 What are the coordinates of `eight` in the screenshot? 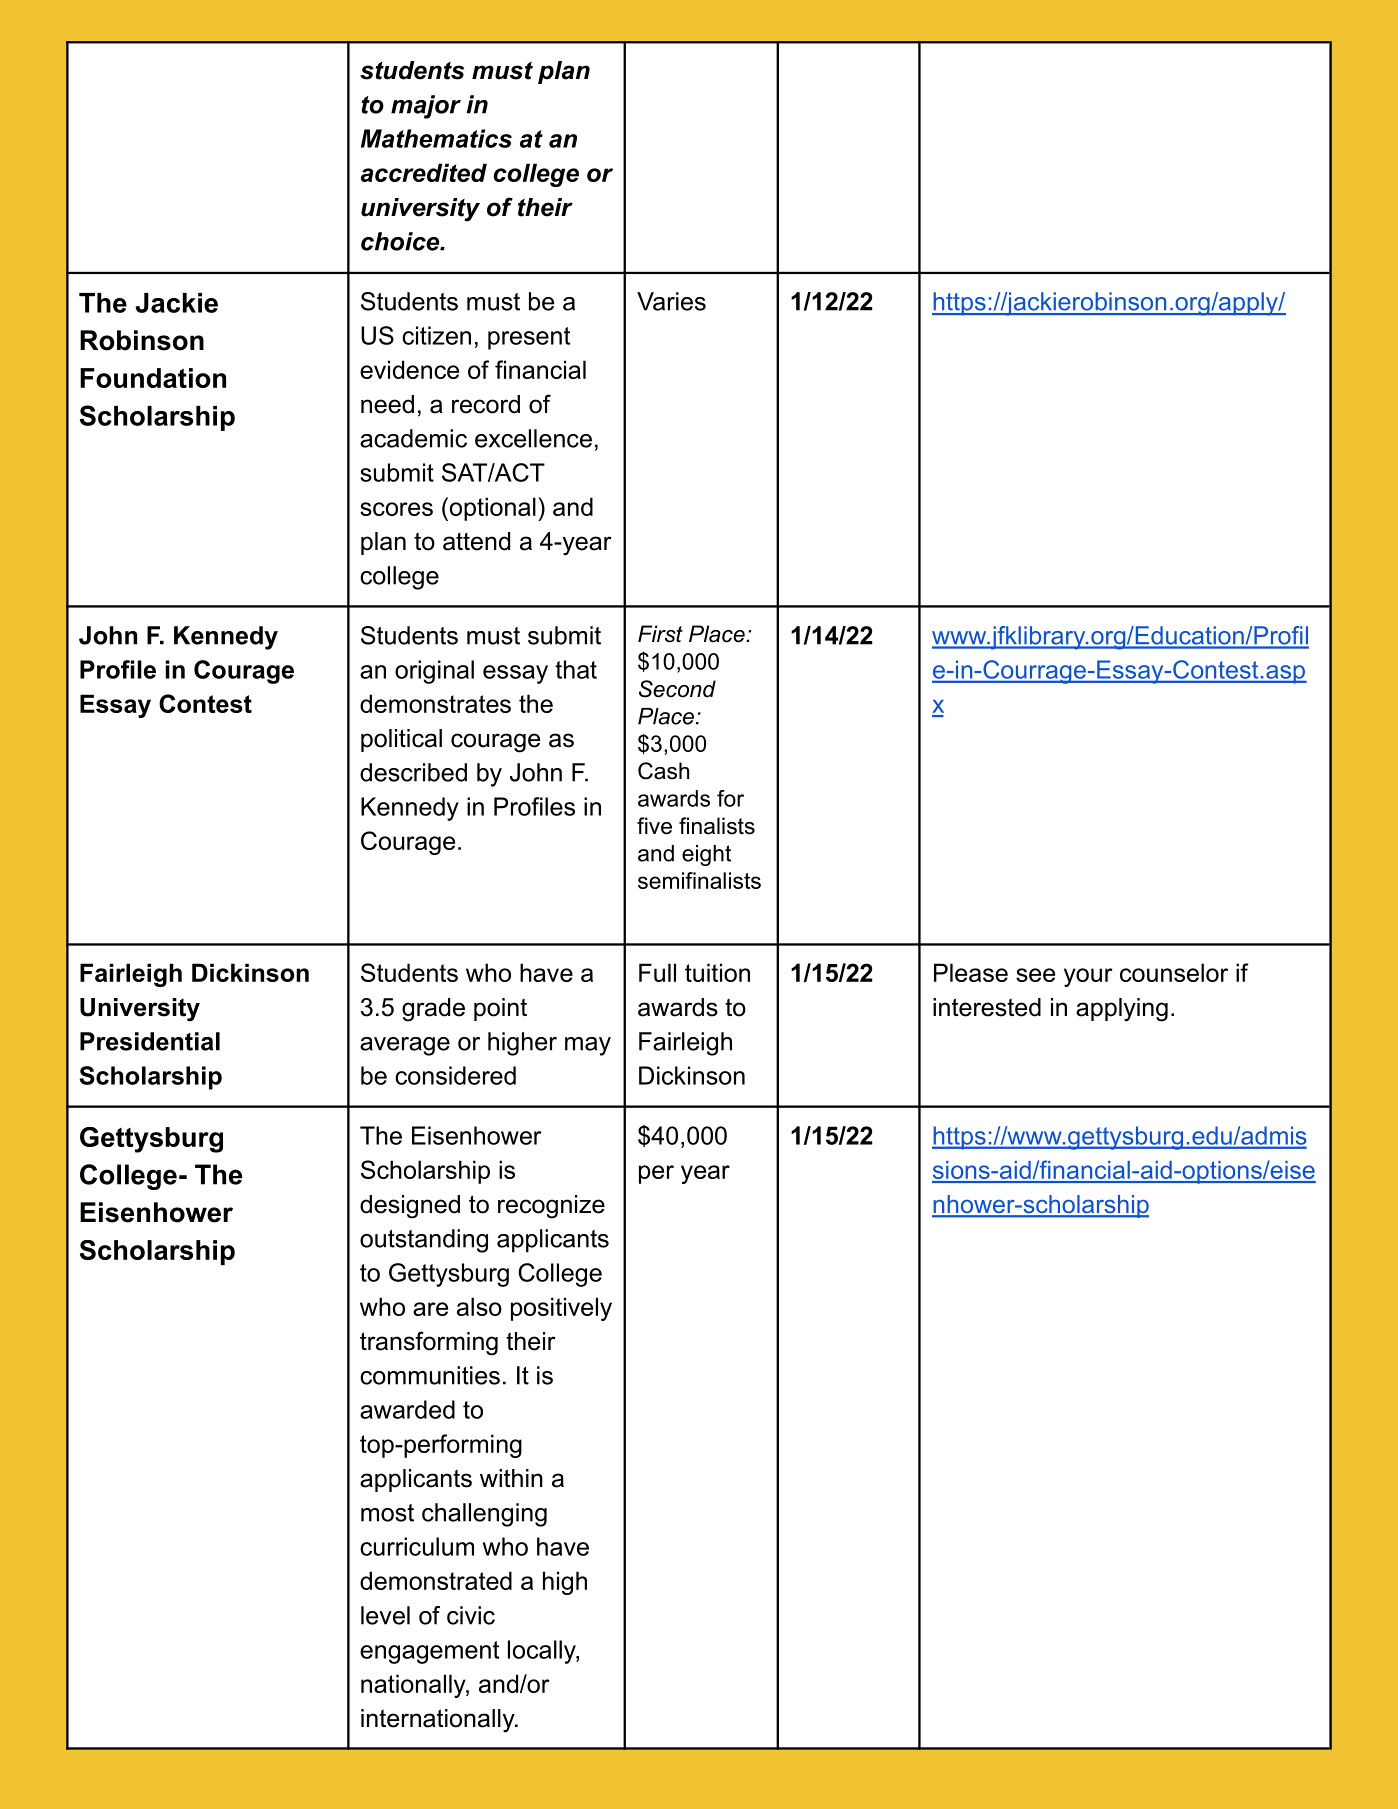 It's located at (706, 855).
